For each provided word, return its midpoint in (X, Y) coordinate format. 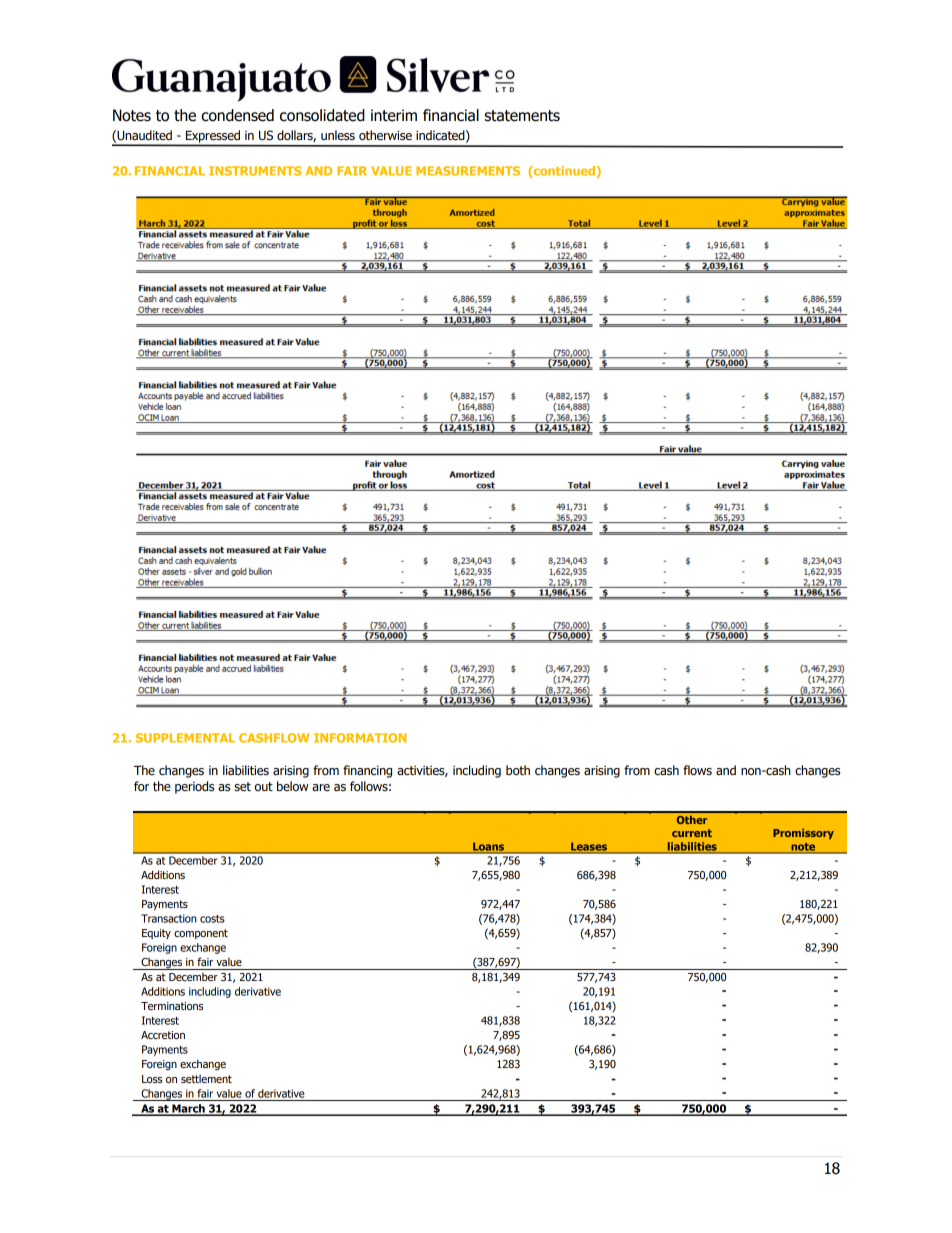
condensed (237, 115)
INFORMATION (360, 738)
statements (522, 116)
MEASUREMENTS (468, 171)
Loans (489, 847)
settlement (206, 1079)
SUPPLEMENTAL (185, 738)
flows (697, 770)
